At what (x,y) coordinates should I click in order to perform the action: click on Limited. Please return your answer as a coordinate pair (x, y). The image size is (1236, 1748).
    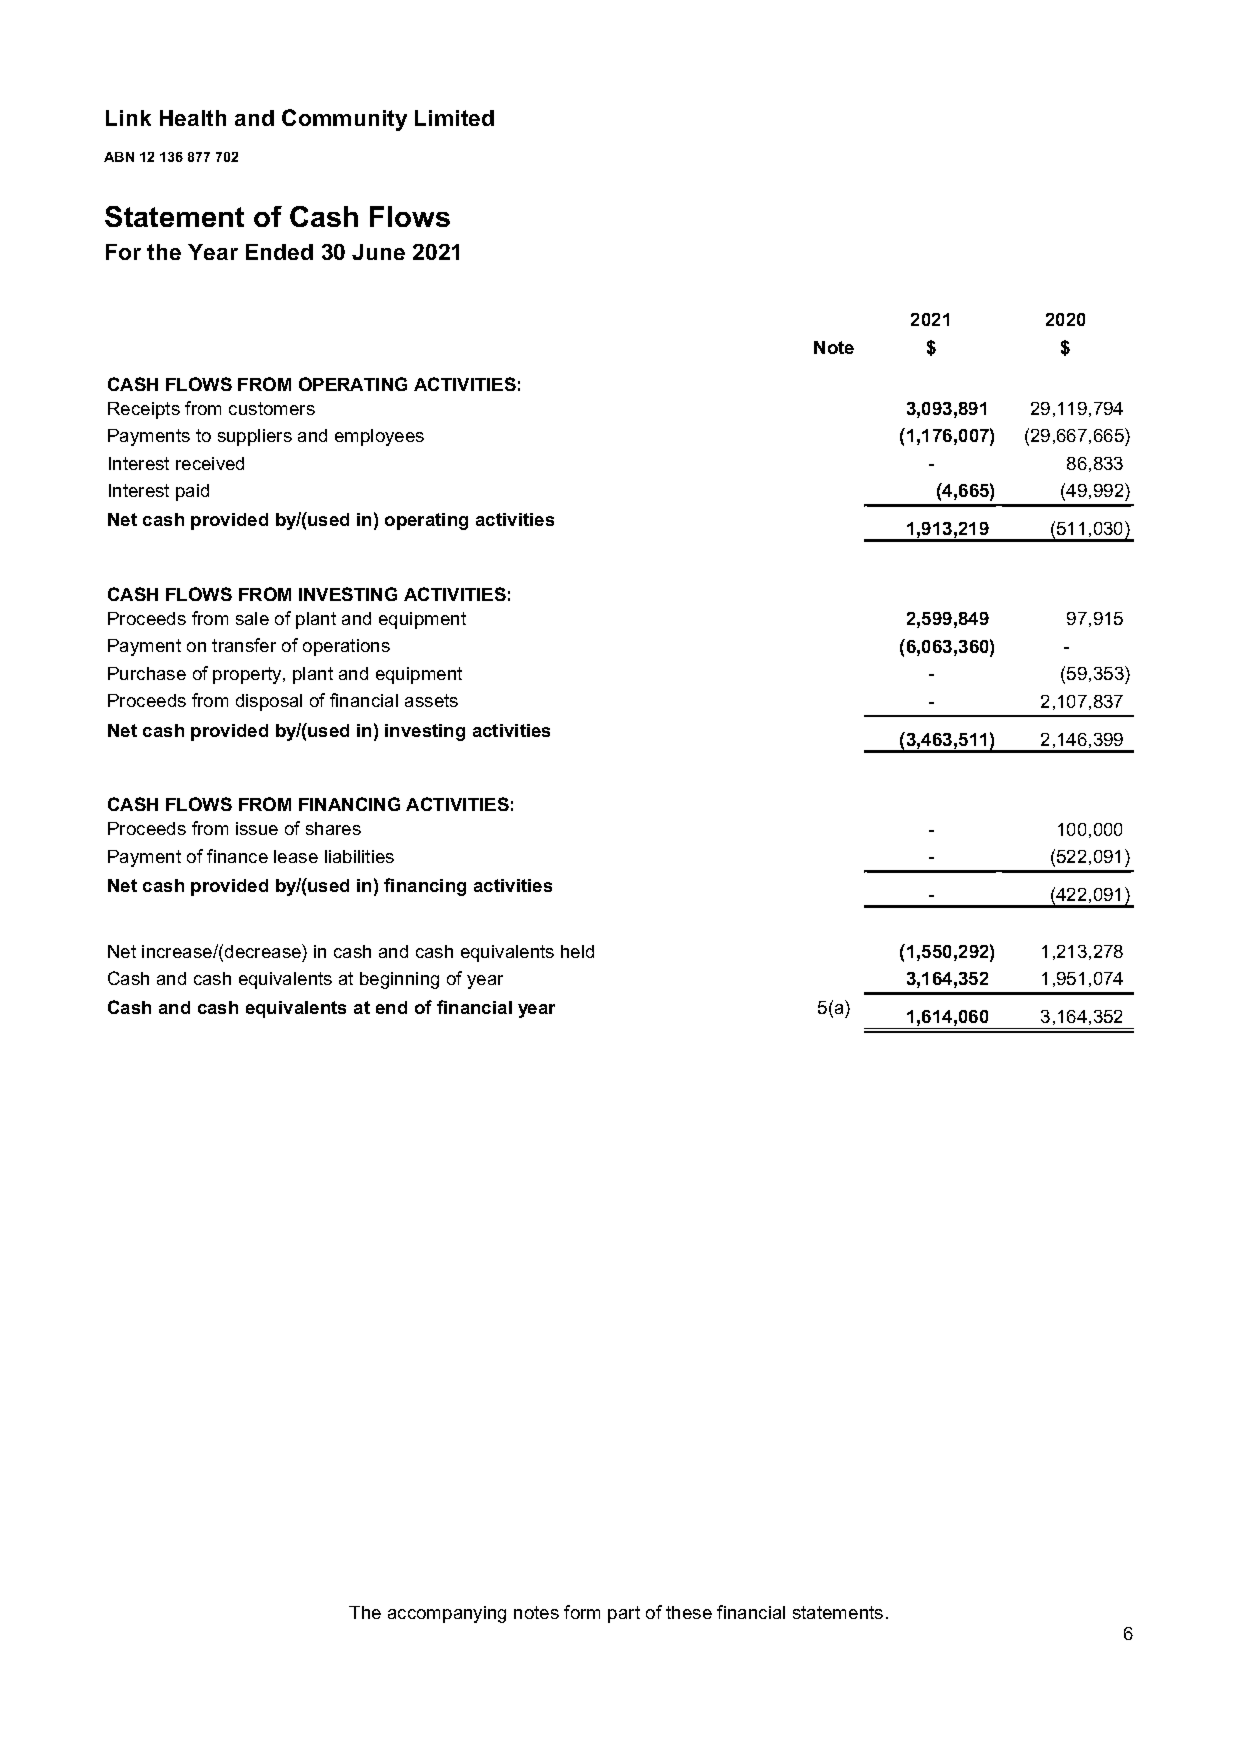
    Looking at the image, I should click on (454, 118).
